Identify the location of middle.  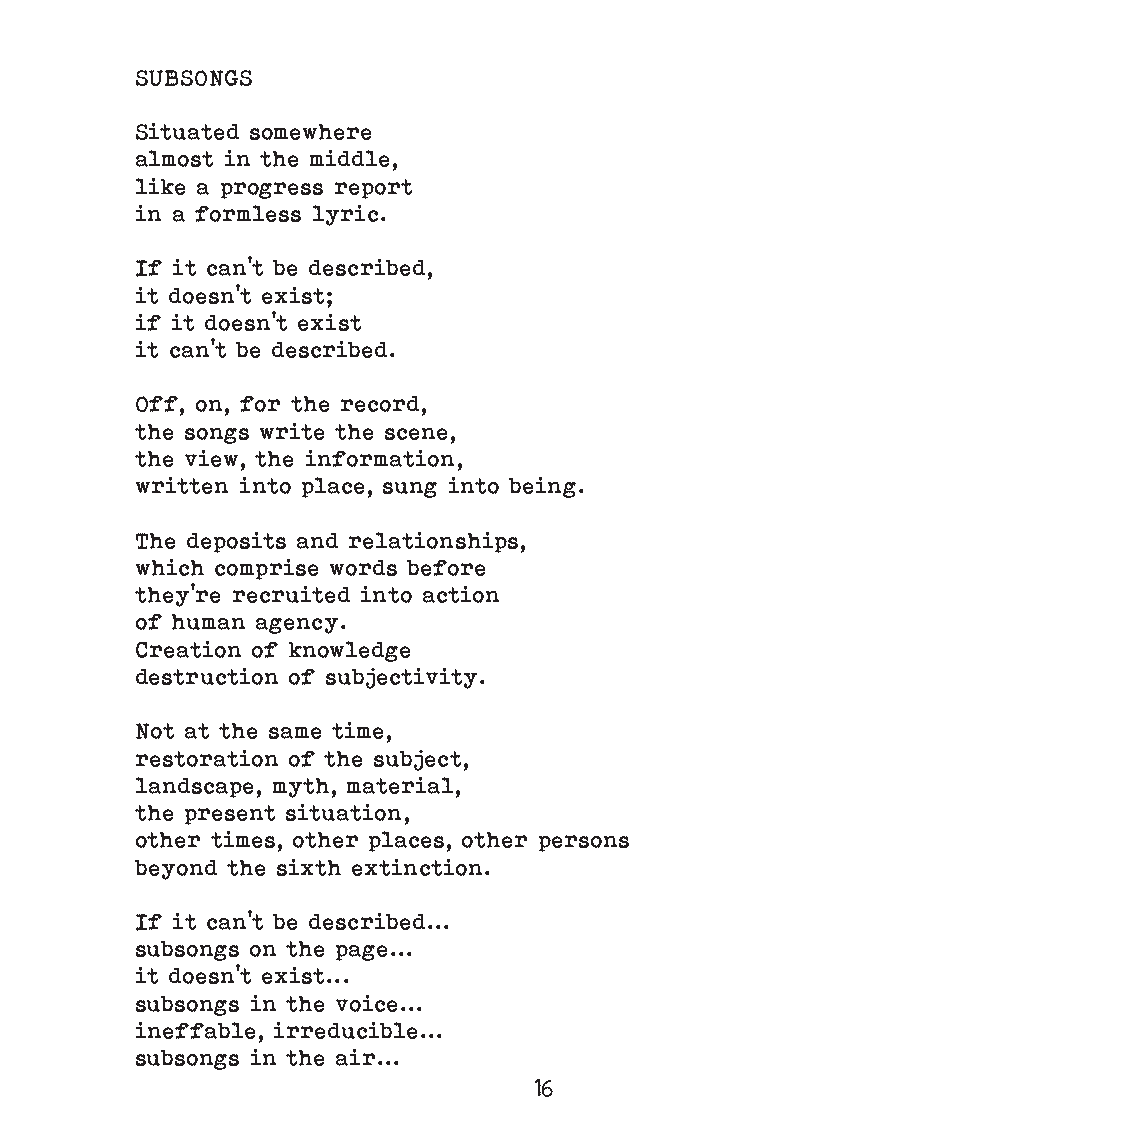
(349, 158).
